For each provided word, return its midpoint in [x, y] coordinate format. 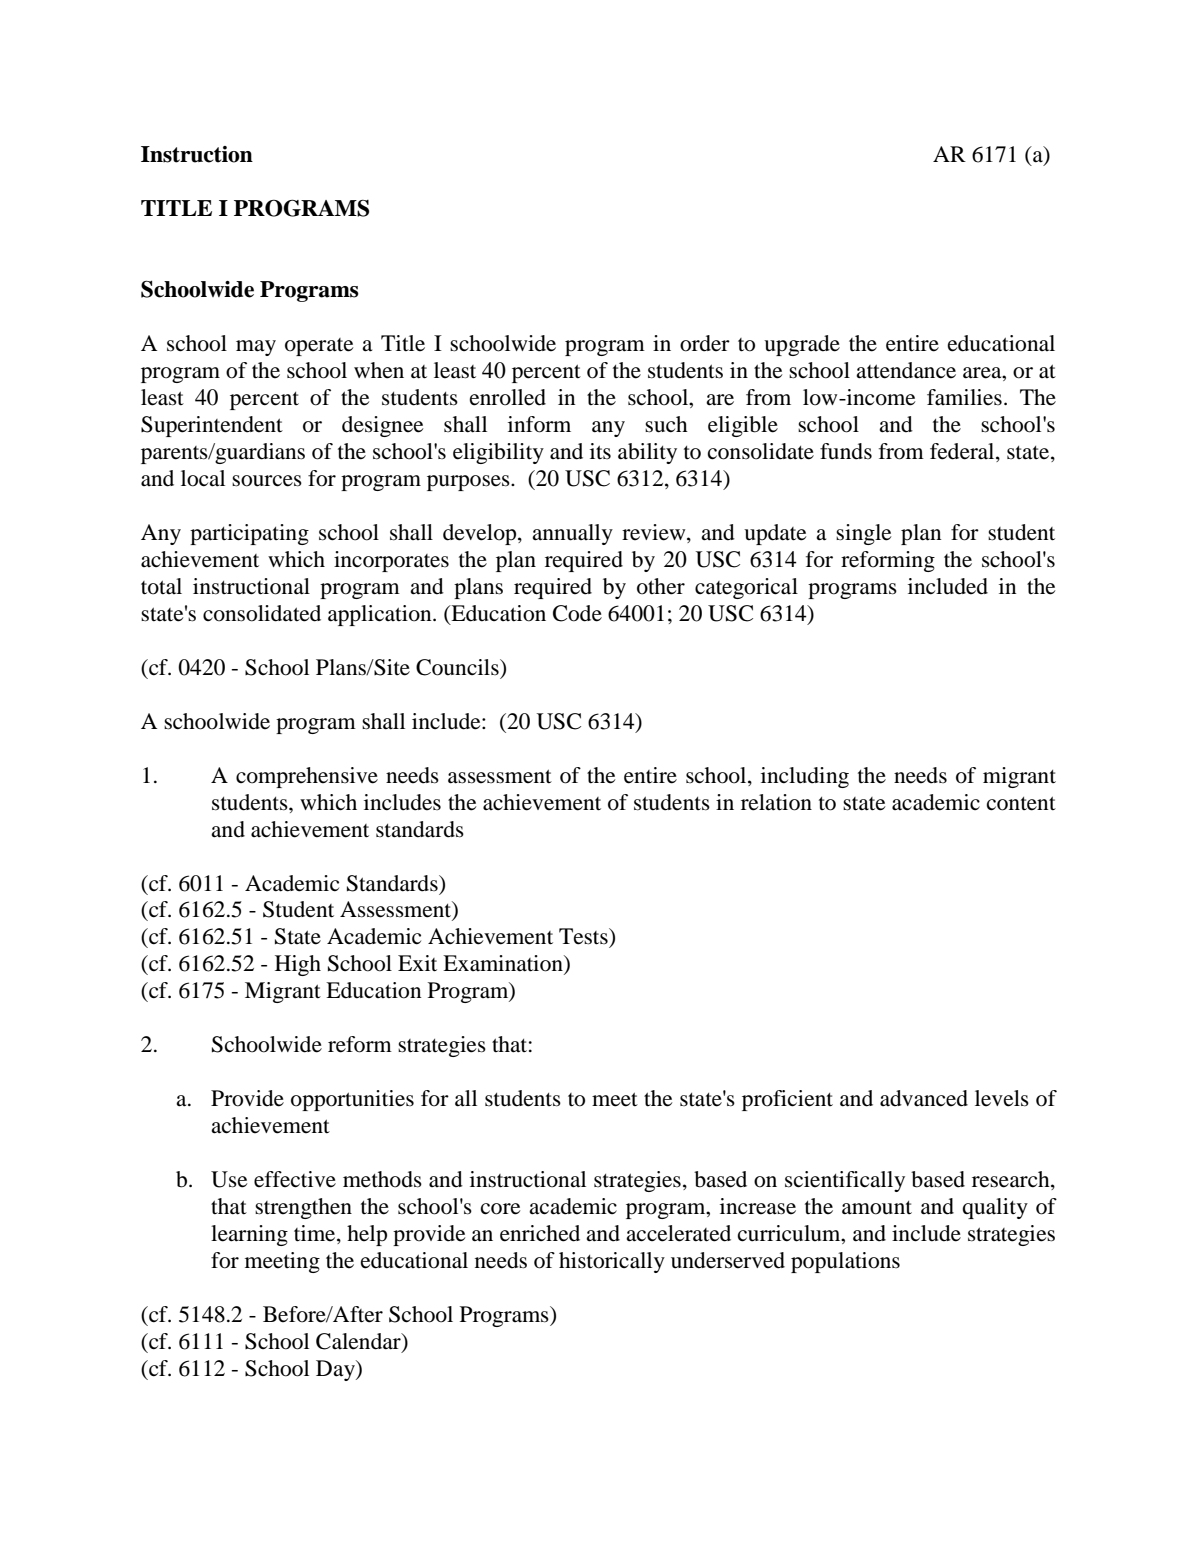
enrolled [508, 397]
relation [776, 802]
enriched [540, 1233]
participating [249, 534]
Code [577, 613]
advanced [924, 1098]
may [256, 348]
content [1021, 803]
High [298, 965]
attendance [906, 370]
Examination [504, 964]
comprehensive [307, 777]
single [863, 534]
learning [249, 1235]
